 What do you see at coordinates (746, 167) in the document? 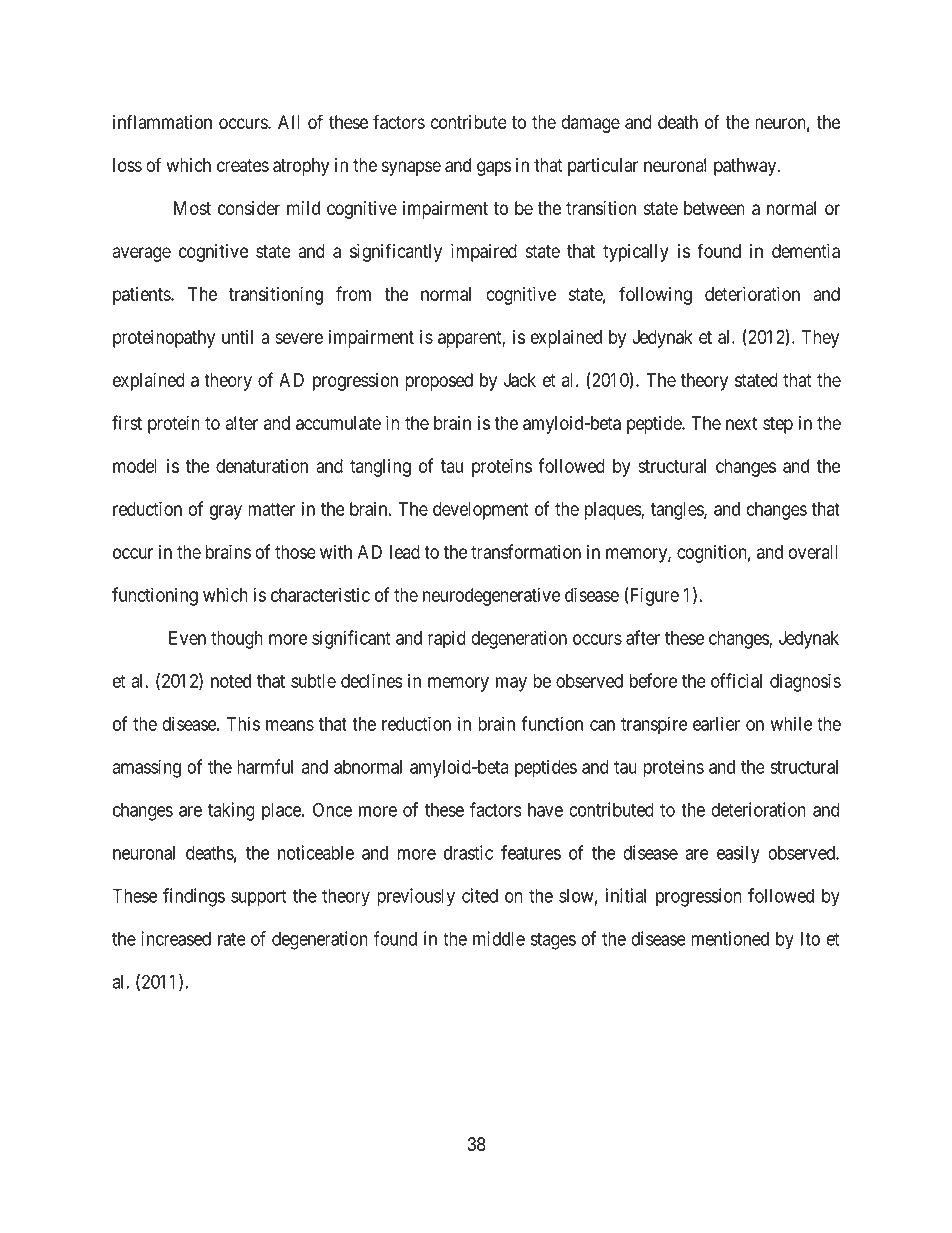
I see `pathway` at bounding box center [746, 167].
